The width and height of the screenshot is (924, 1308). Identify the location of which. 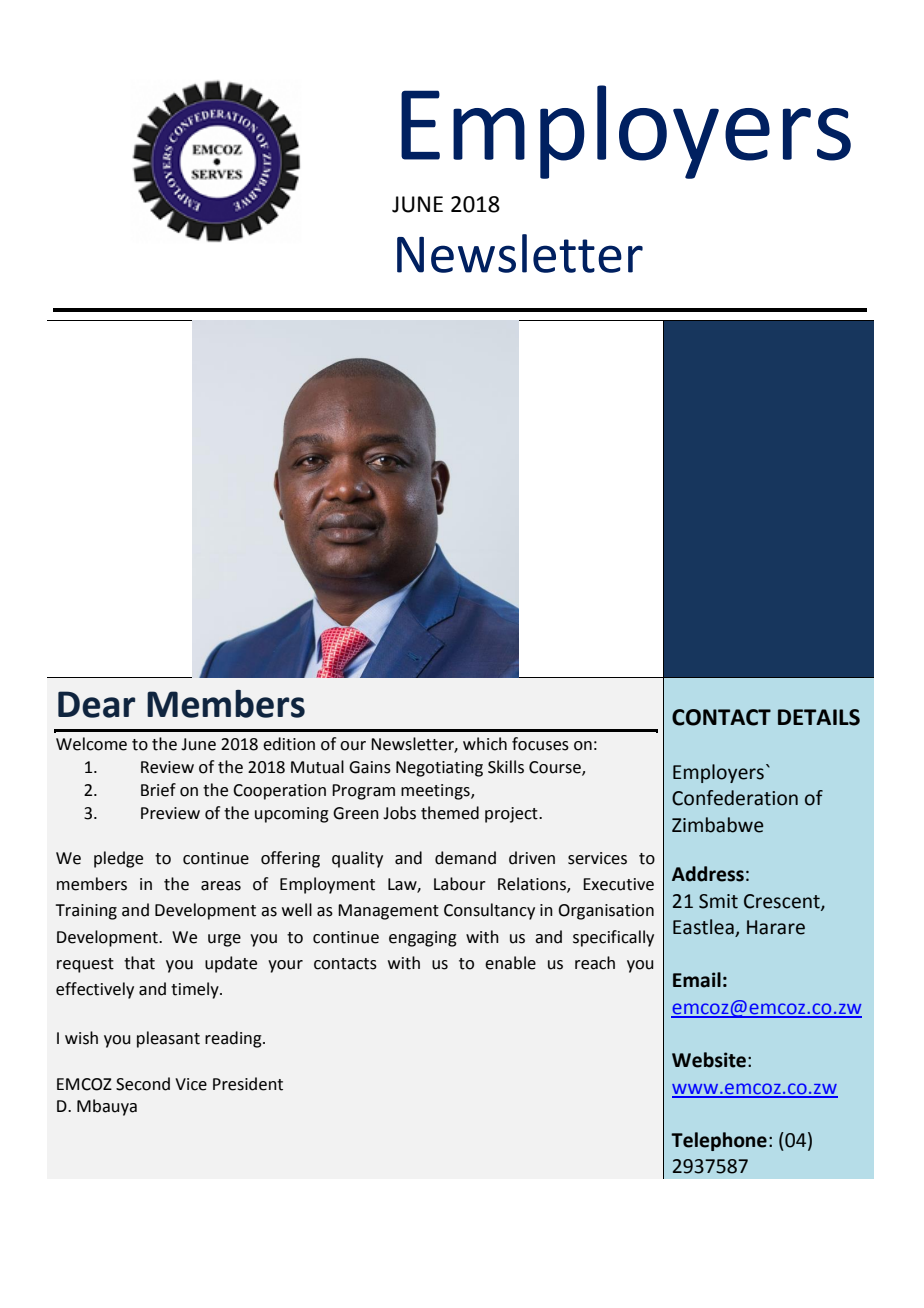
(485, 744).
